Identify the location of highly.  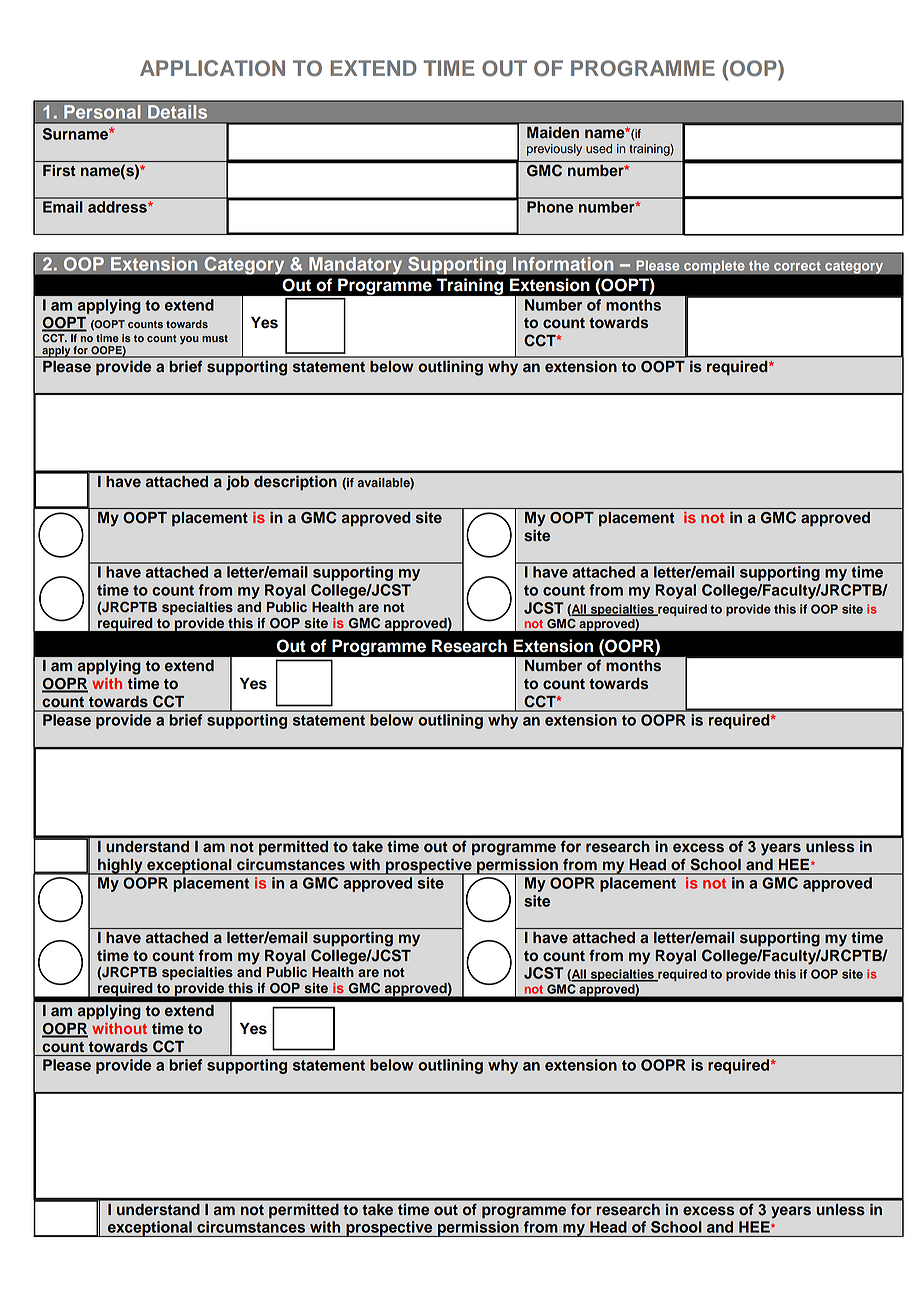
(120, 866).
